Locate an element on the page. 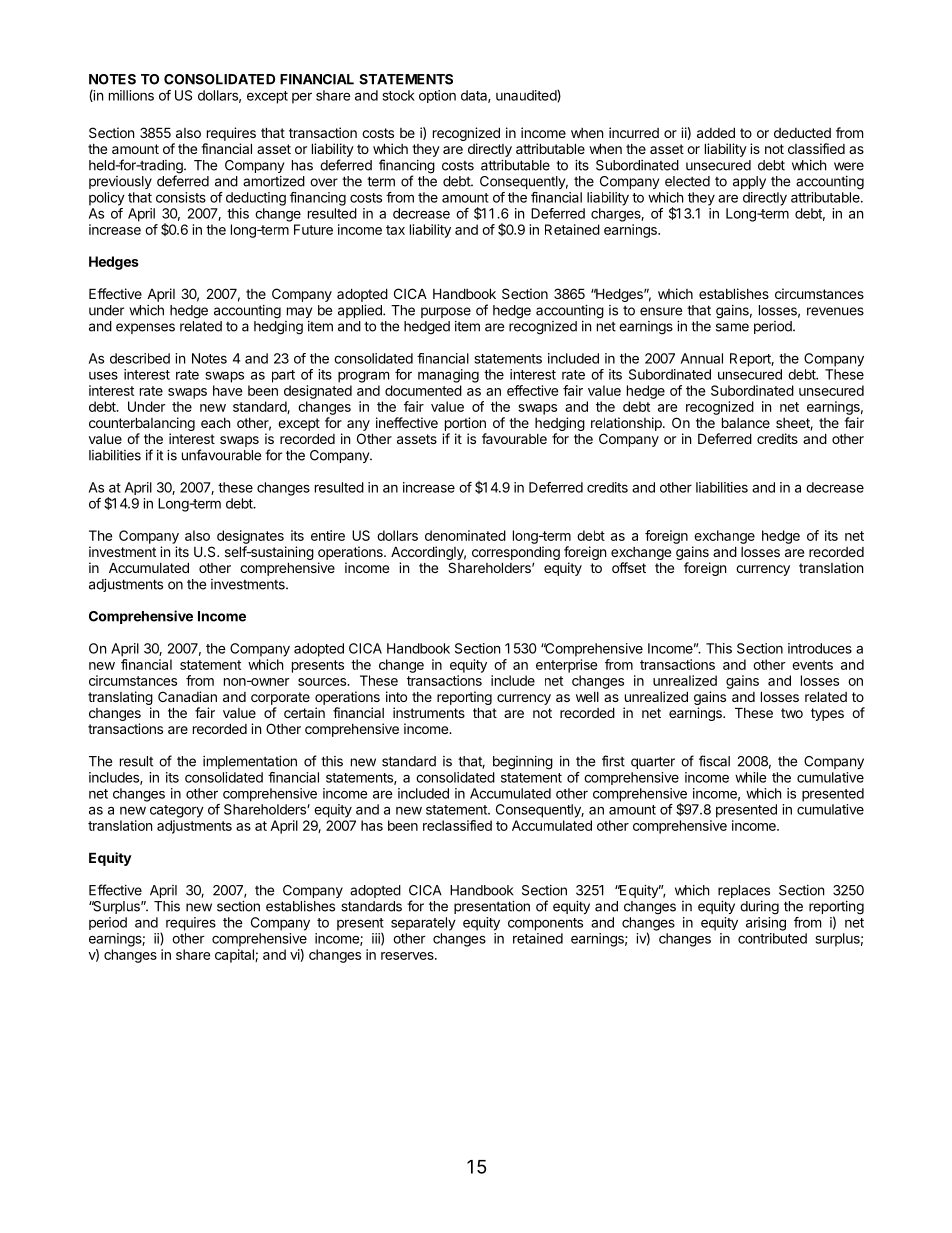 Image resolution: width=952 pixels, height=1233 pixels. deducted is located at coordinates (802, 133).
